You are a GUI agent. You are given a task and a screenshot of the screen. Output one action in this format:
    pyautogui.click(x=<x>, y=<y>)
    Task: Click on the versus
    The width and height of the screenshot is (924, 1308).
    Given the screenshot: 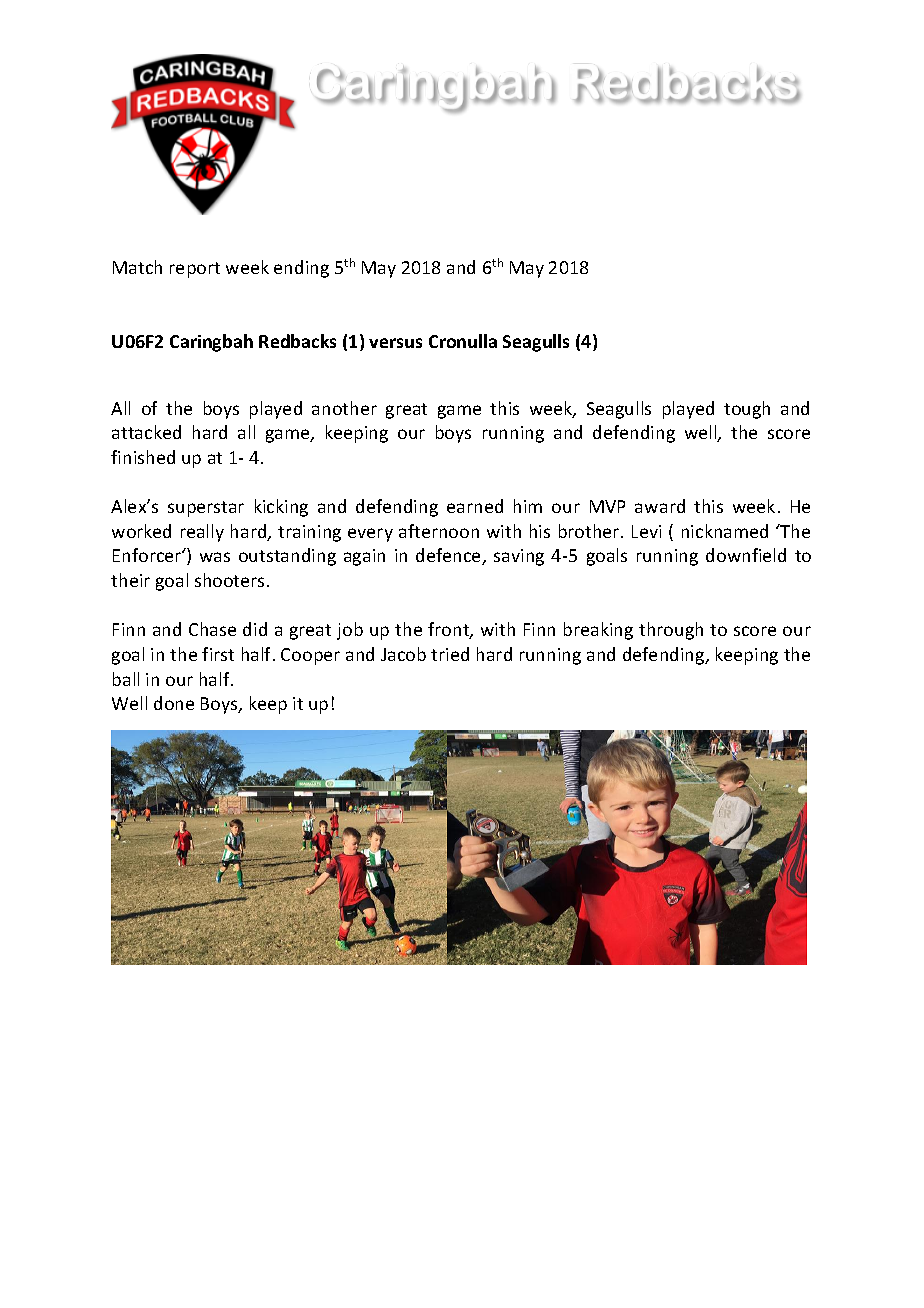 What is the action you would take?
    pyautogui.click(x=395, y=343)
